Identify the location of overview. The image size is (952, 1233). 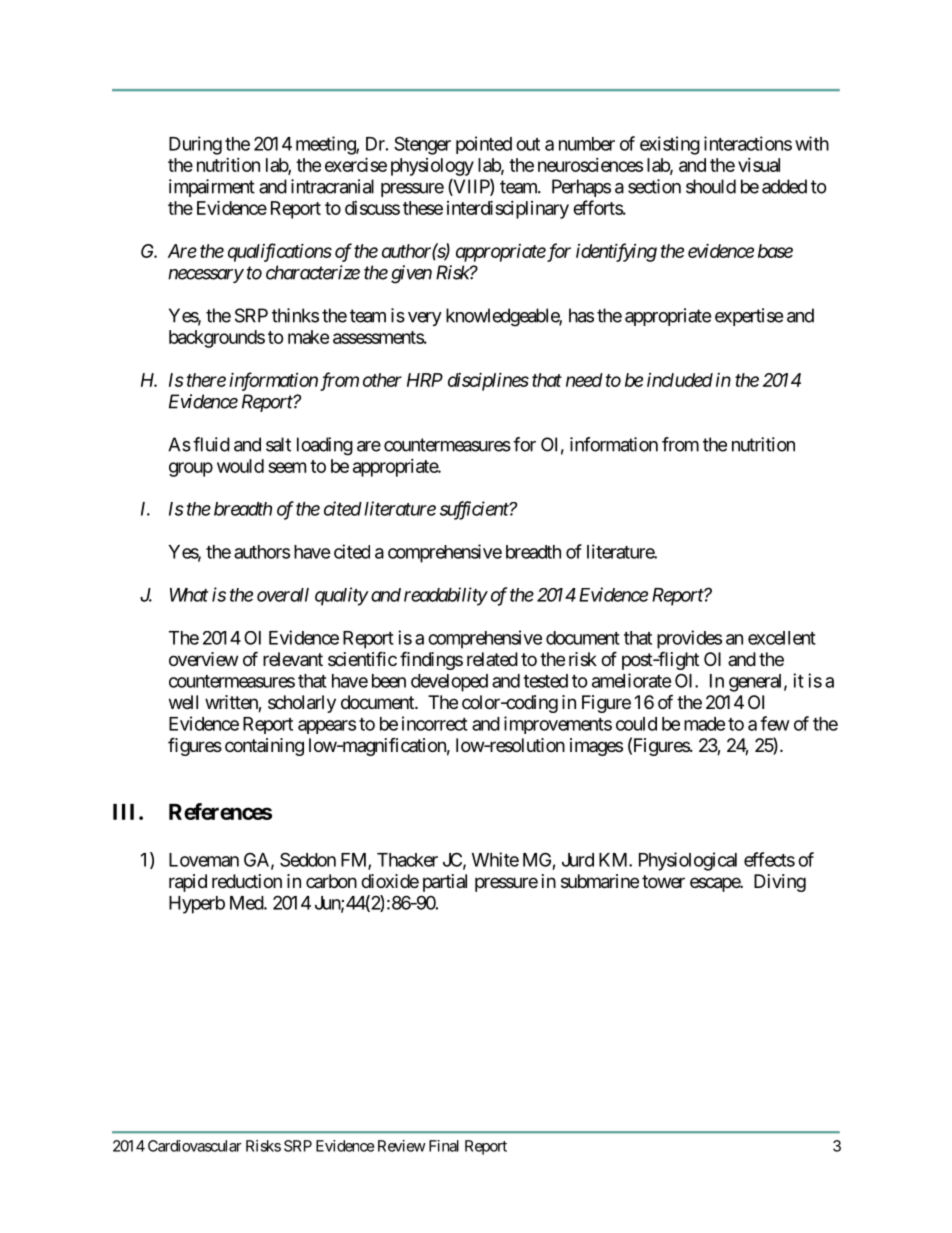
(203, 659).
